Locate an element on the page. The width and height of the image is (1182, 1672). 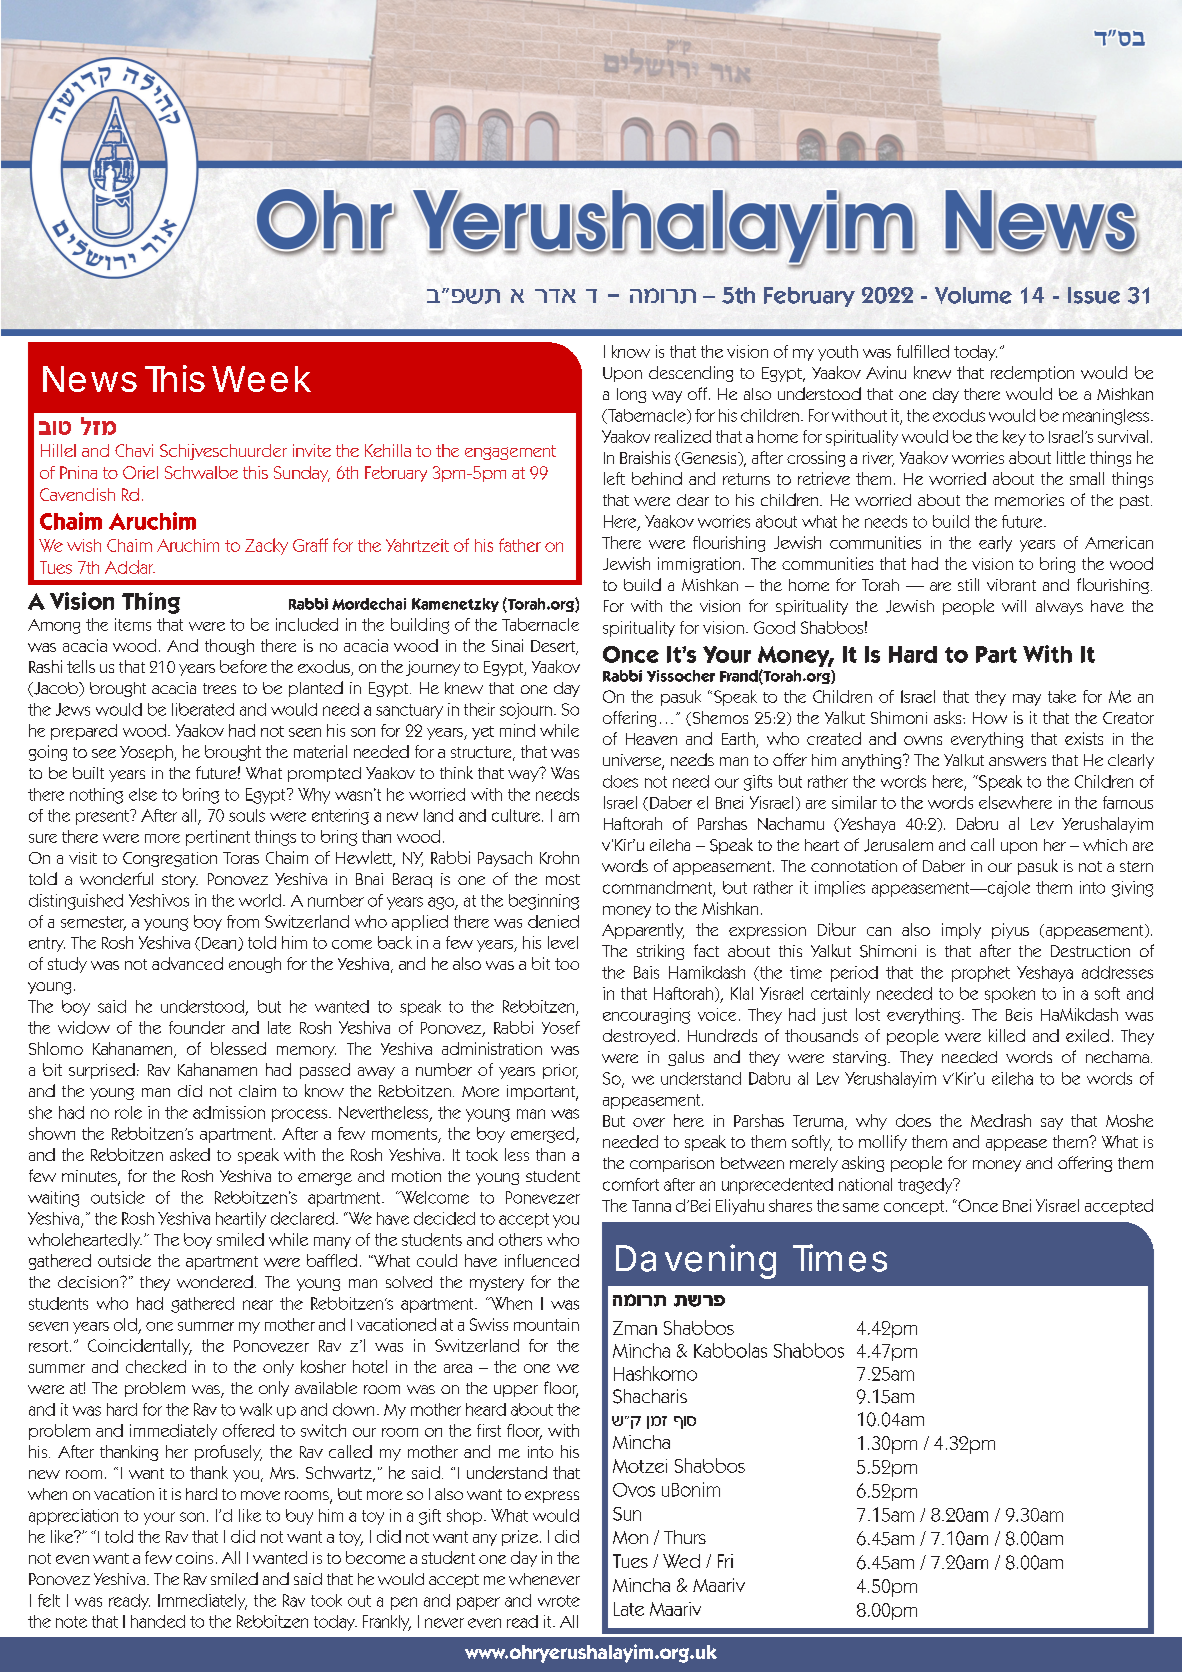
items is located at coordinates (133, 624).
